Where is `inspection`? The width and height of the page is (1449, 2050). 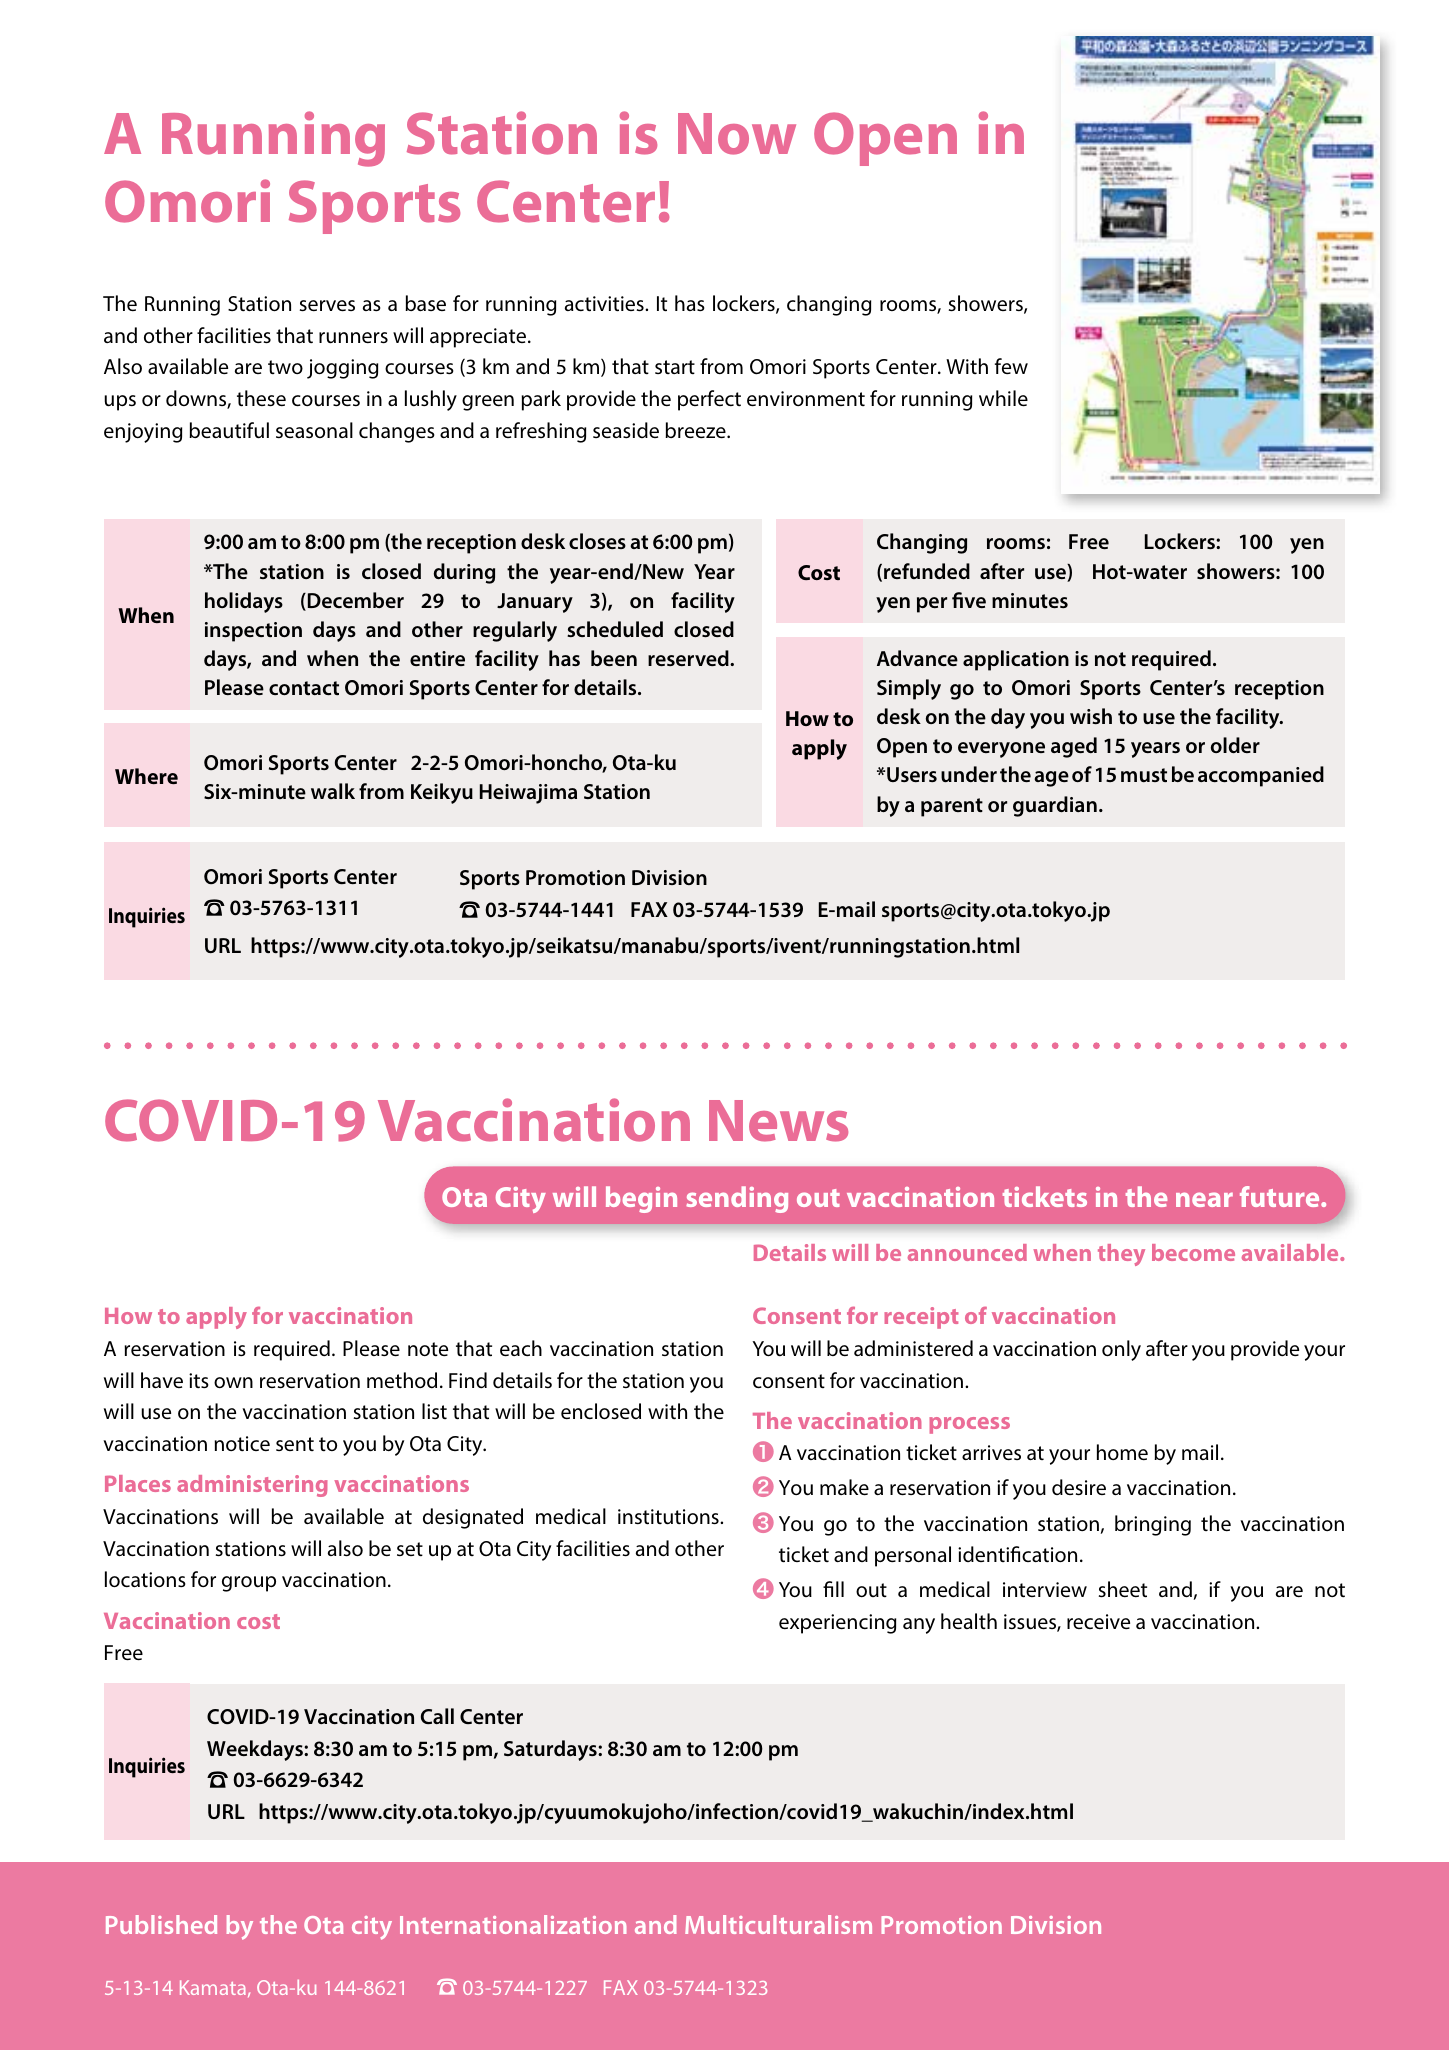 inspection is located at coordinates (253, 632).
